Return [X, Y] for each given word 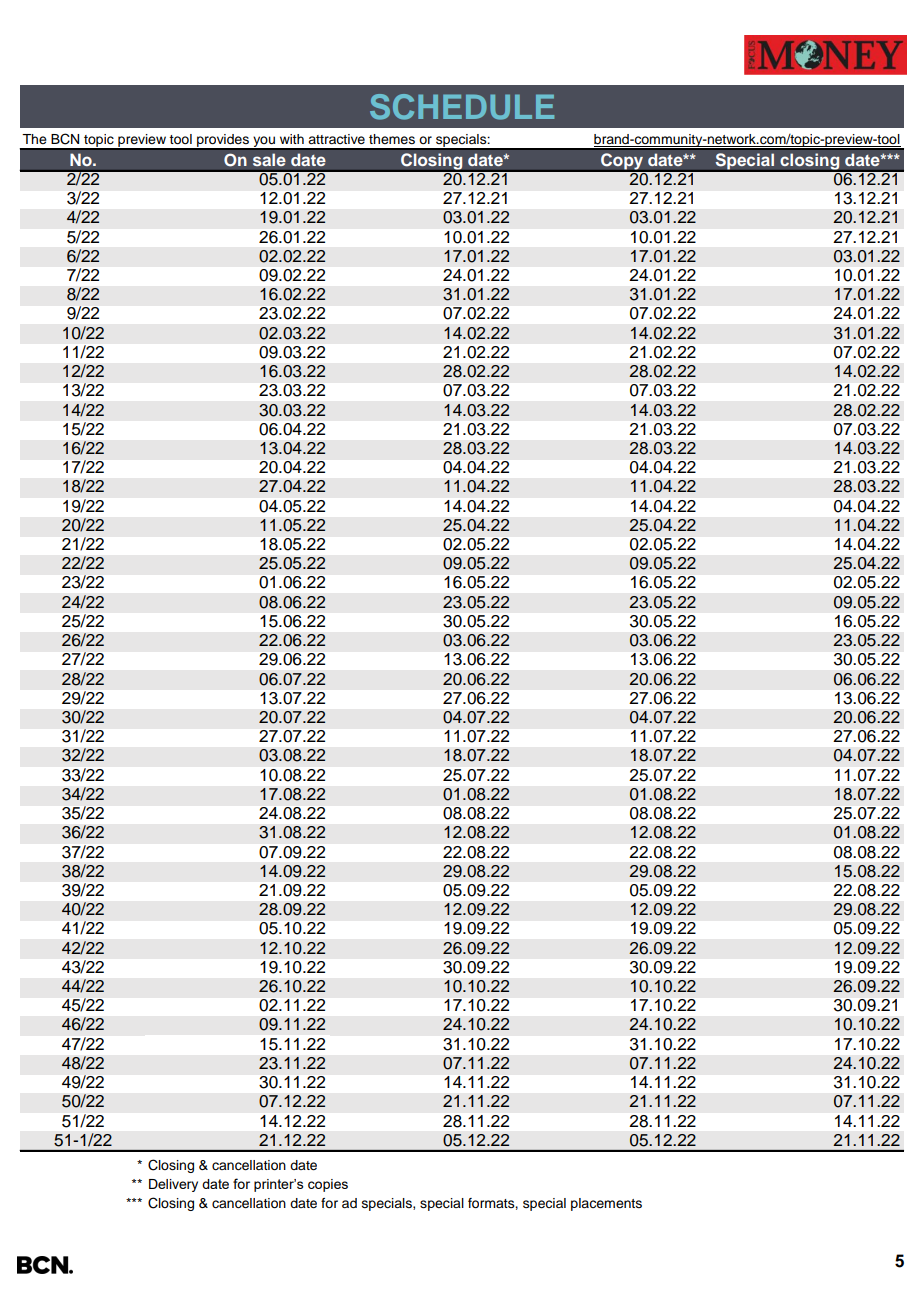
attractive [336, 139]
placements [606, 1204]
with [292, 139]
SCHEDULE [462, 107]
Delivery [173, 1185]
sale [269, 160]
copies [328, 1185]
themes [392, 139]
